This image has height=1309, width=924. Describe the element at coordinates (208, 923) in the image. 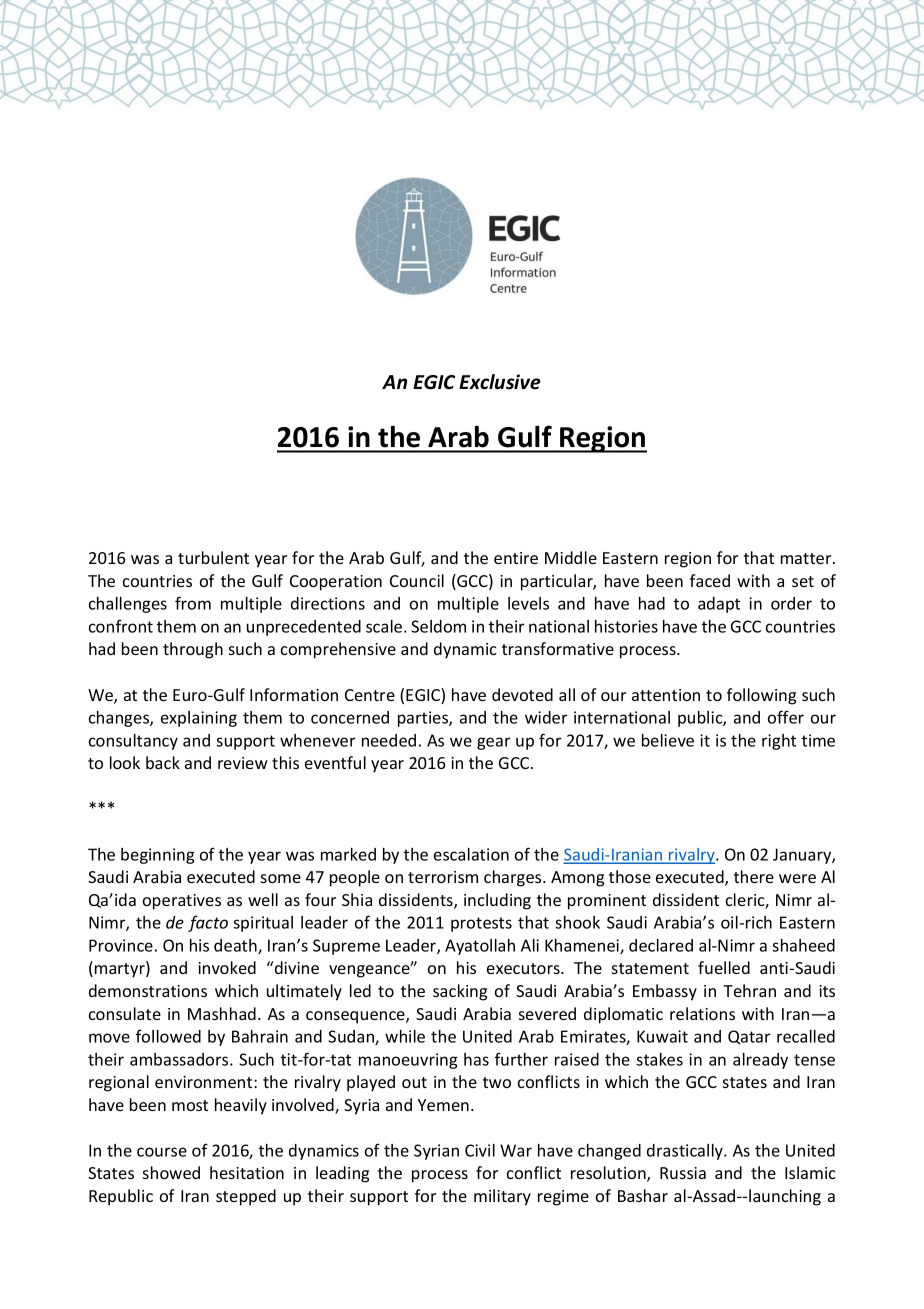

I see `facto` at that location.
